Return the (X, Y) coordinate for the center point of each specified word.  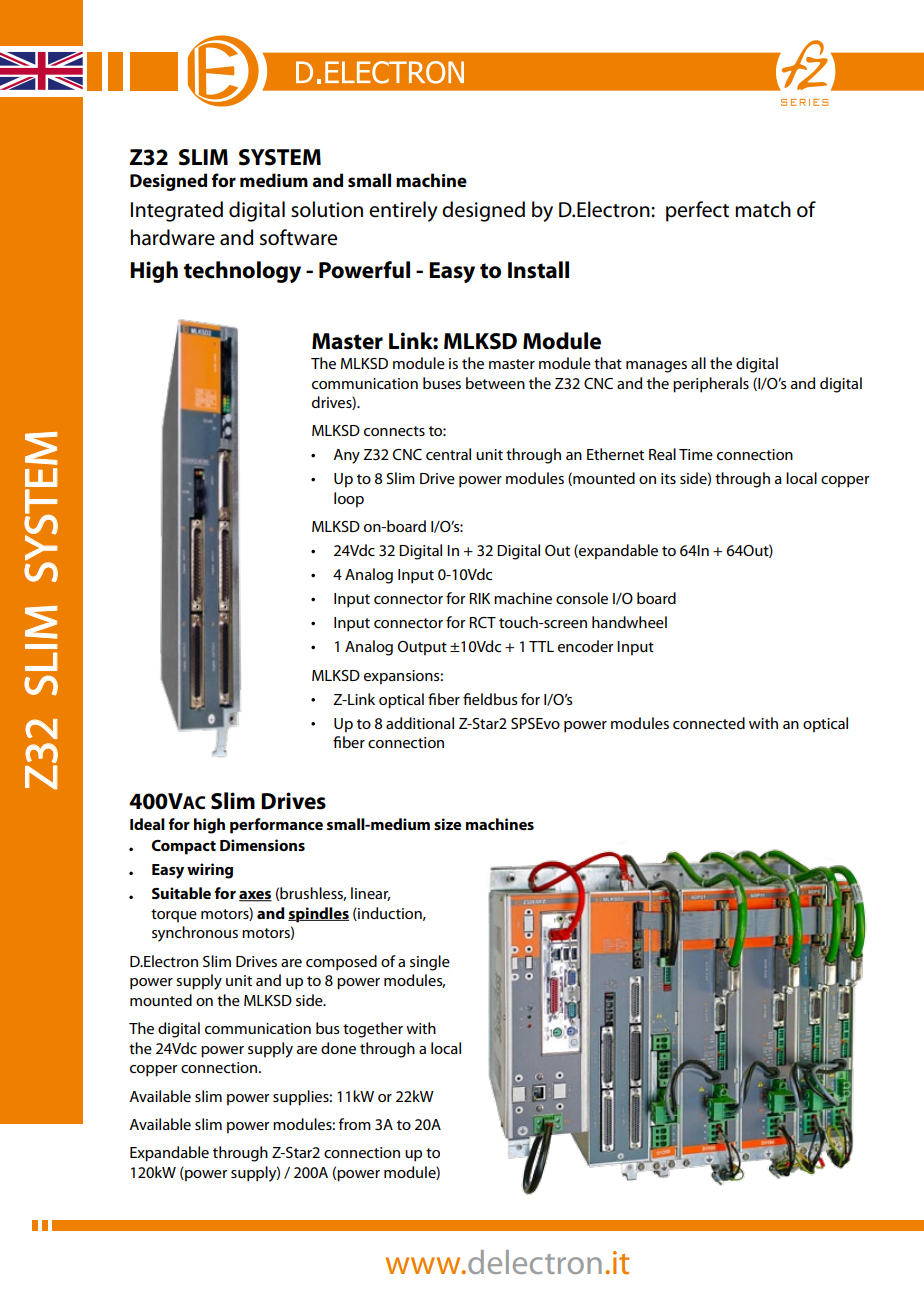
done (338, 1048)
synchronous (195, 934)
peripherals (711, 385)
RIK (479, 598)
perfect (697, 211)
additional (420, 723)
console (582, 598)
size (448, 824)
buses (442, 383)
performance (276, 826)
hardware (173, 237)
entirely (403, 211)
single (430, 963)
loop (349, 500)
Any (346, 456)
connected (709, 723)
